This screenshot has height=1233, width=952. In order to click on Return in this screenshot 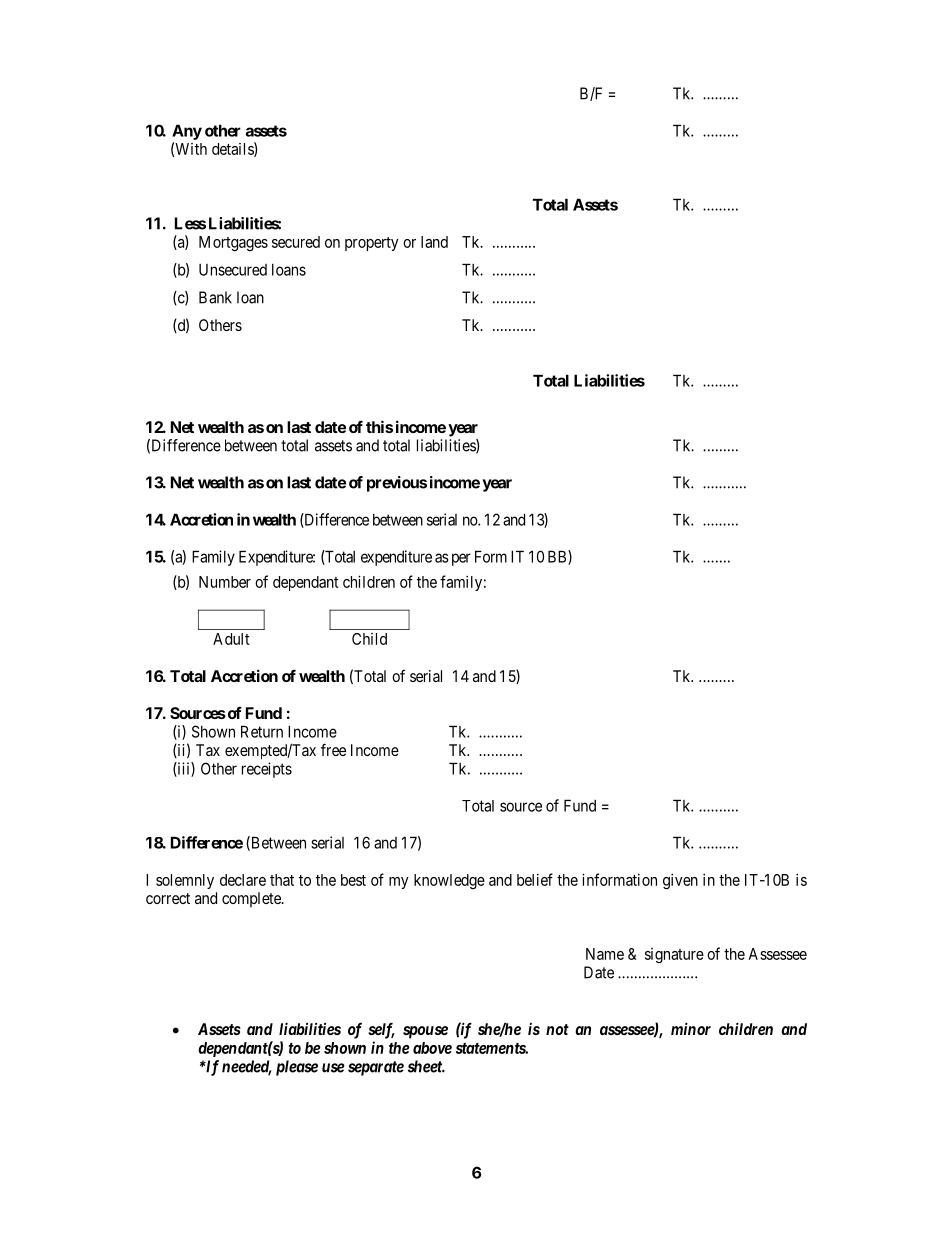, I will do `click(262, 731)`.
